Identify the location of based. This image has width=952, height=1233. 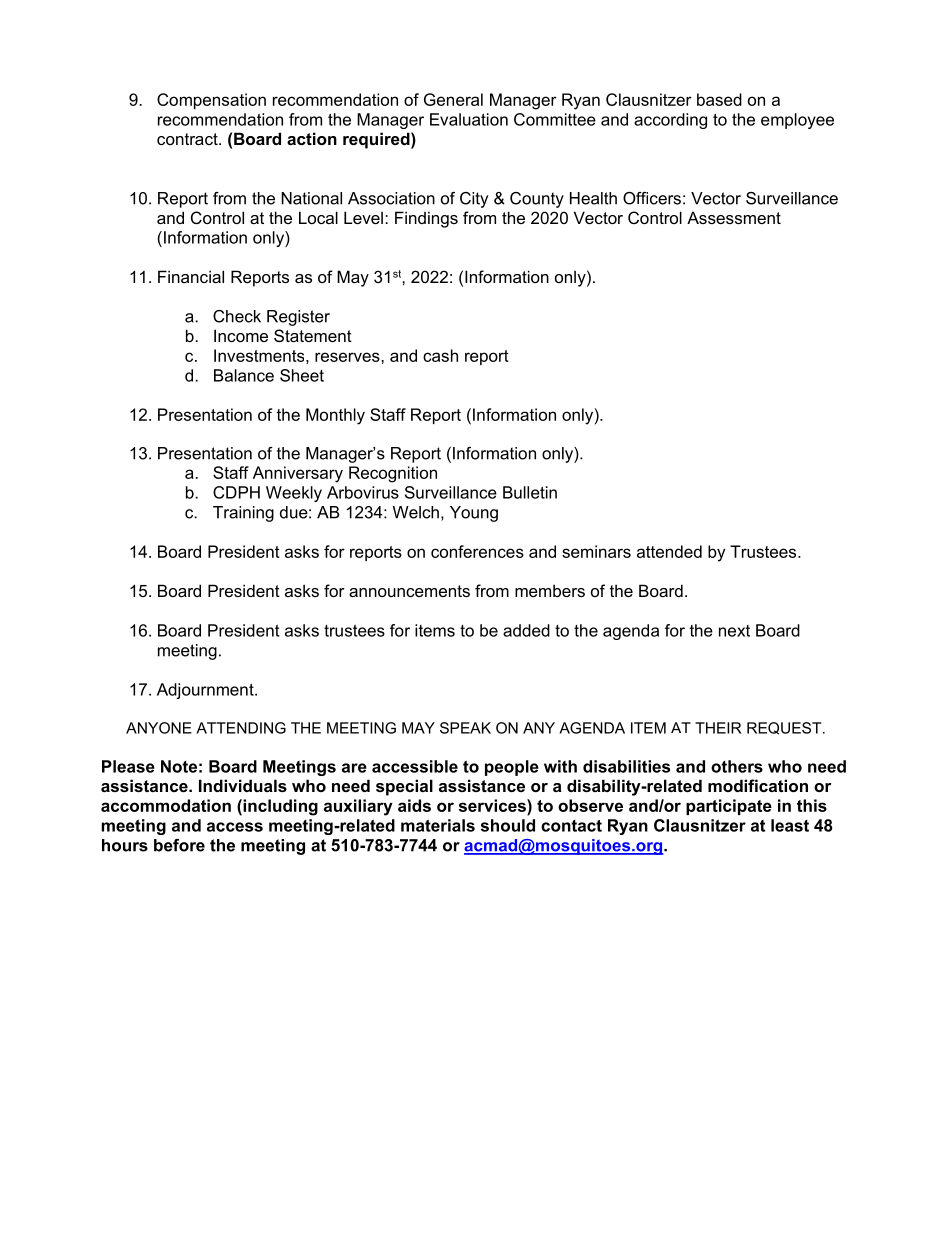
(719, 99).
